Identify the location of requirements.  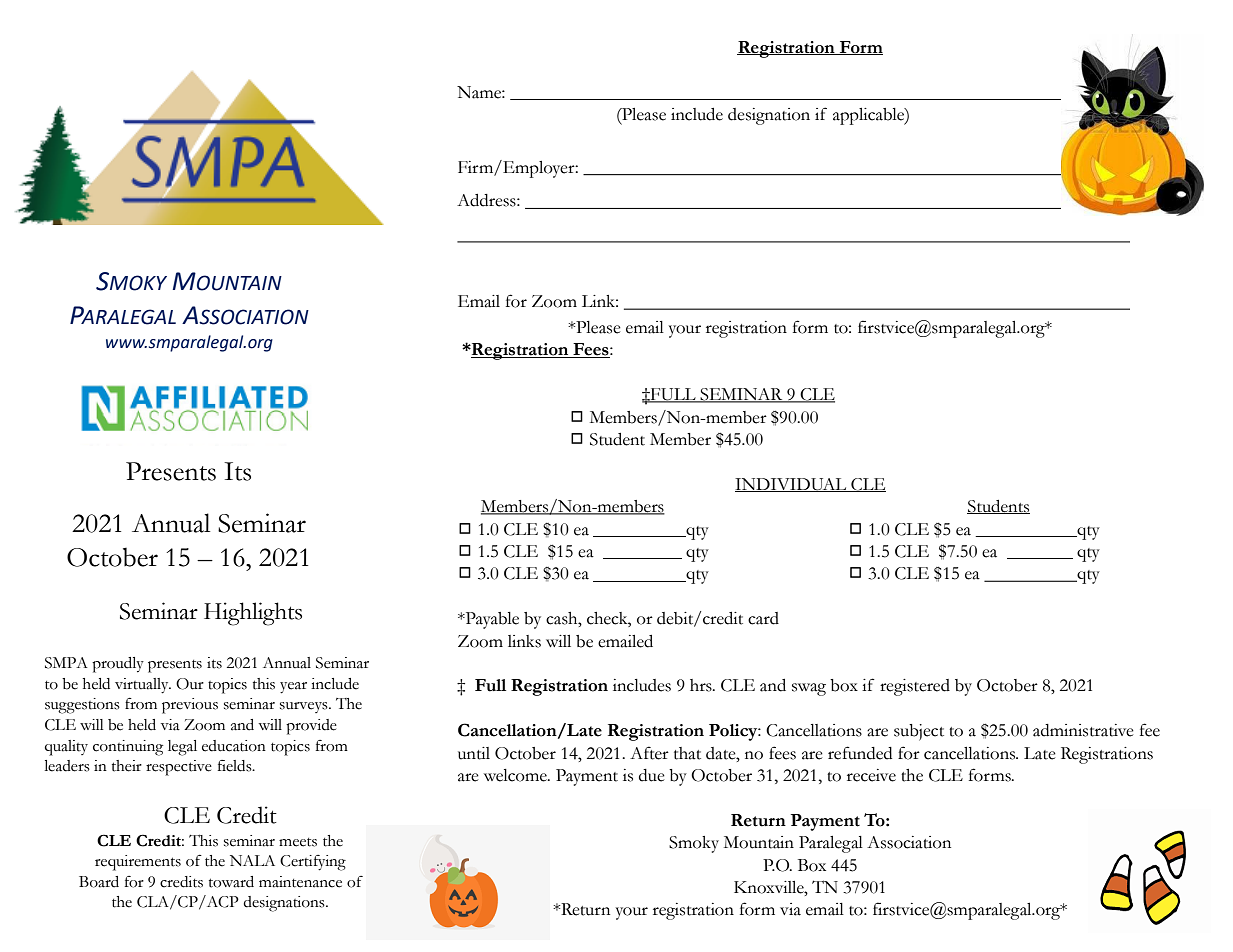
(138, 863).
